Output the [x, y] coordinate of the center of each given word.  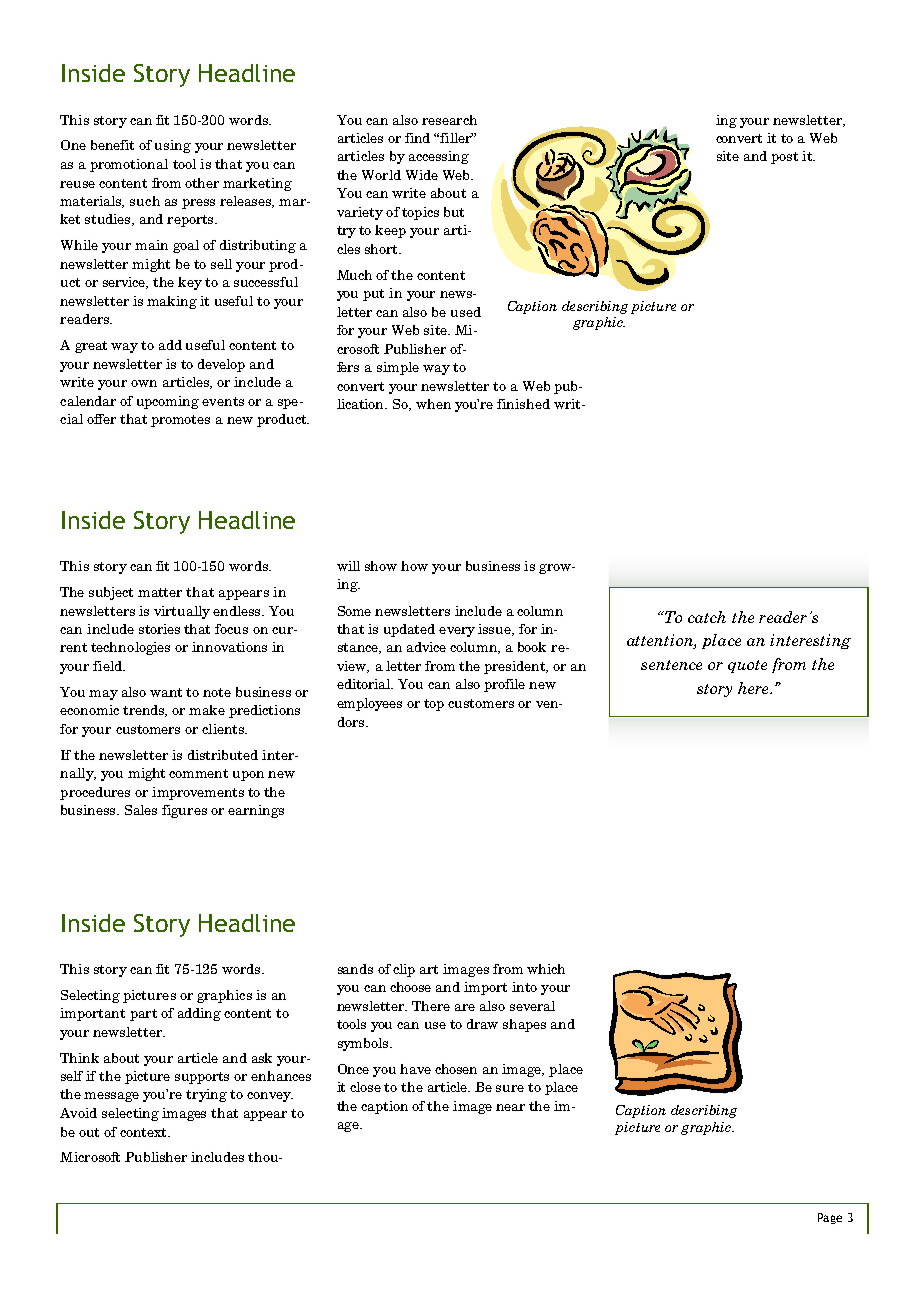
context [144, 1132]
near [510, 1107]
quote [747, 666]
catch [707, 617]
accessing [439, 157]
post [784, 158]
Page [830, 1218]
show [381, 566]
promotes [180, 421]
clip [404, 970]
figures [184, 811]
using [173, 146]
